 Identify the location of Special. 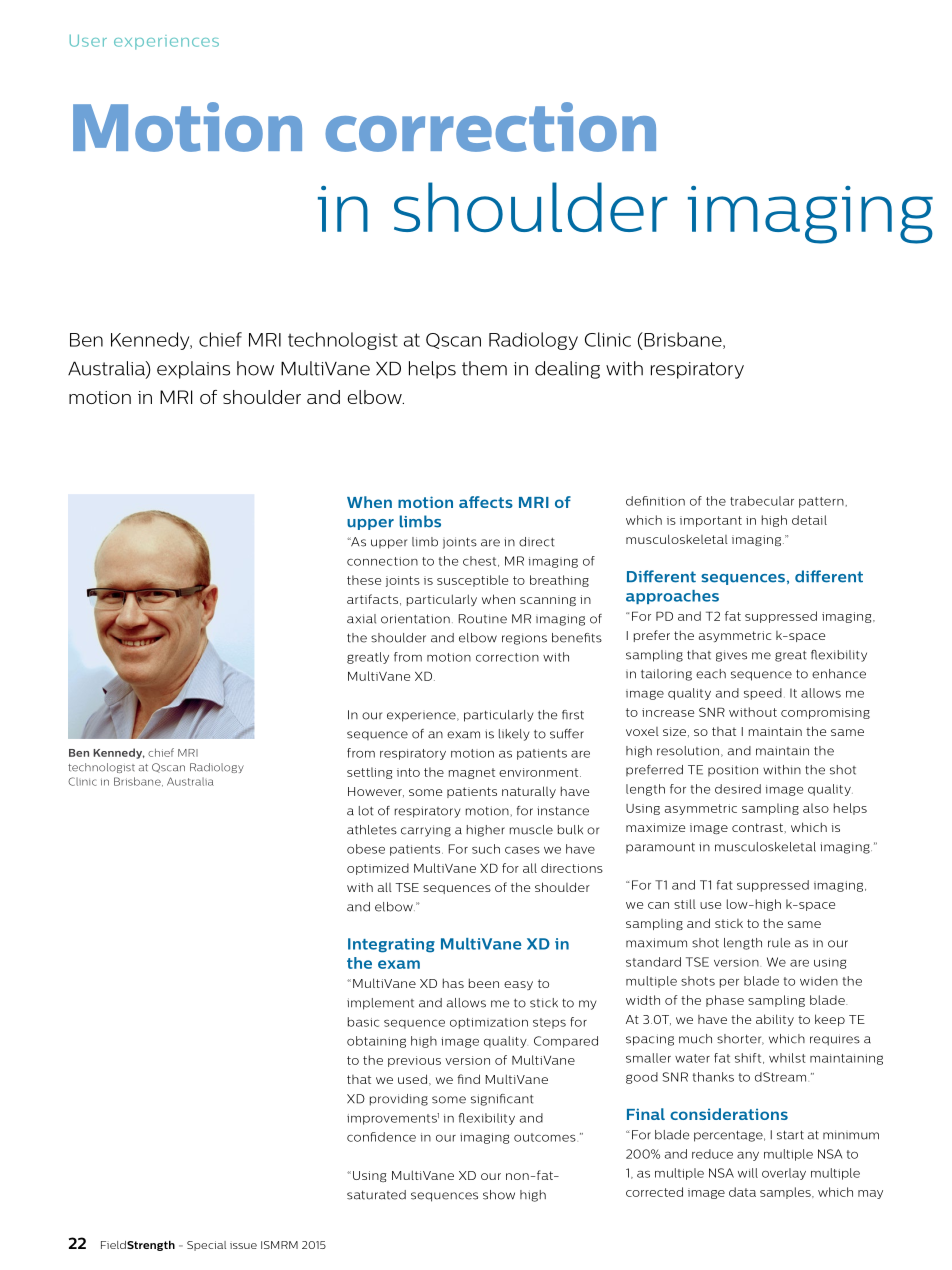
(206, 1246).
